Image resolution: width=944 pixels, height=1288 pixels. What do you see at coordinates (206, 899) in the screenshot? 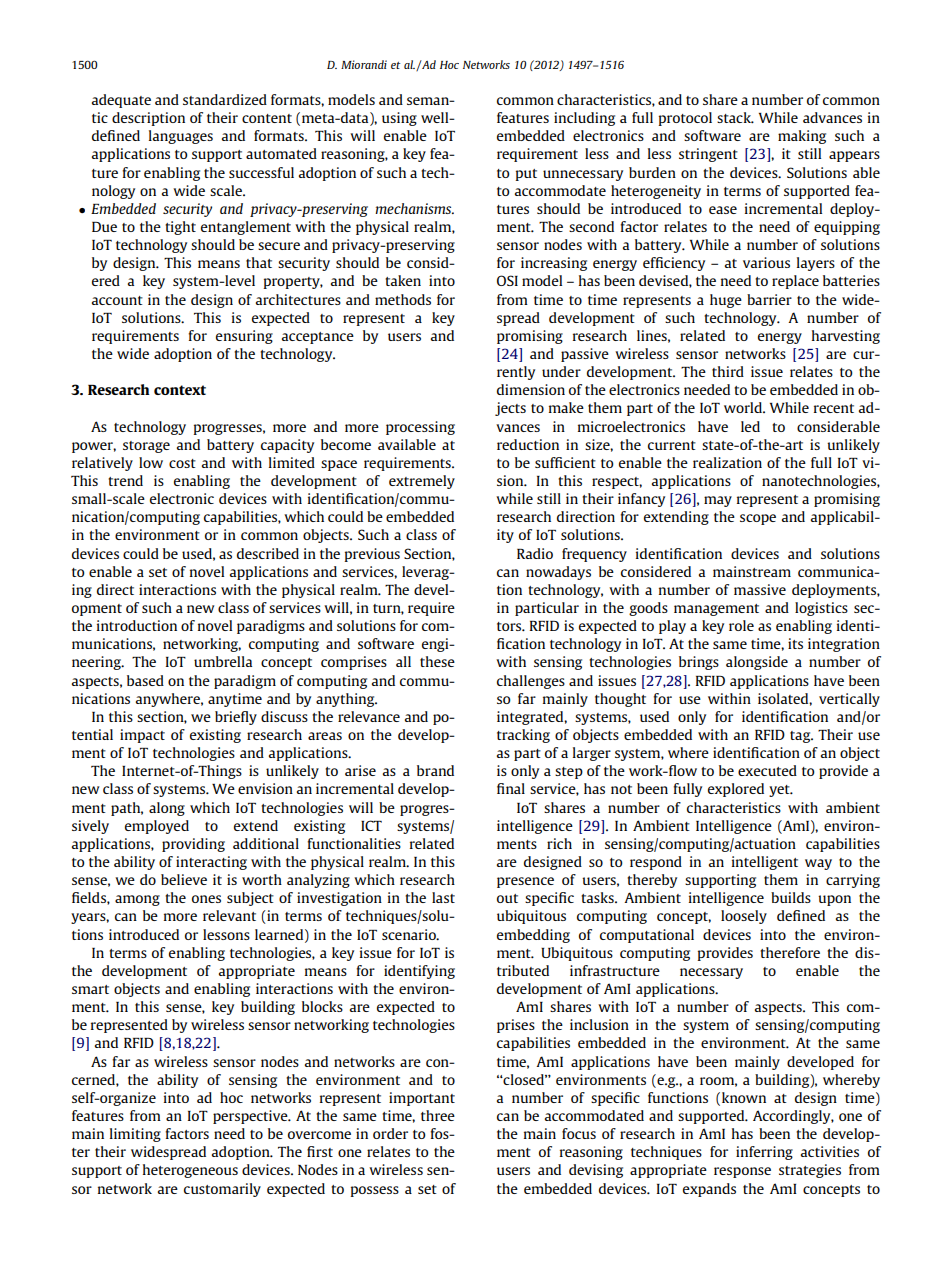
I see `ones` at bounding box center [206, 899].
